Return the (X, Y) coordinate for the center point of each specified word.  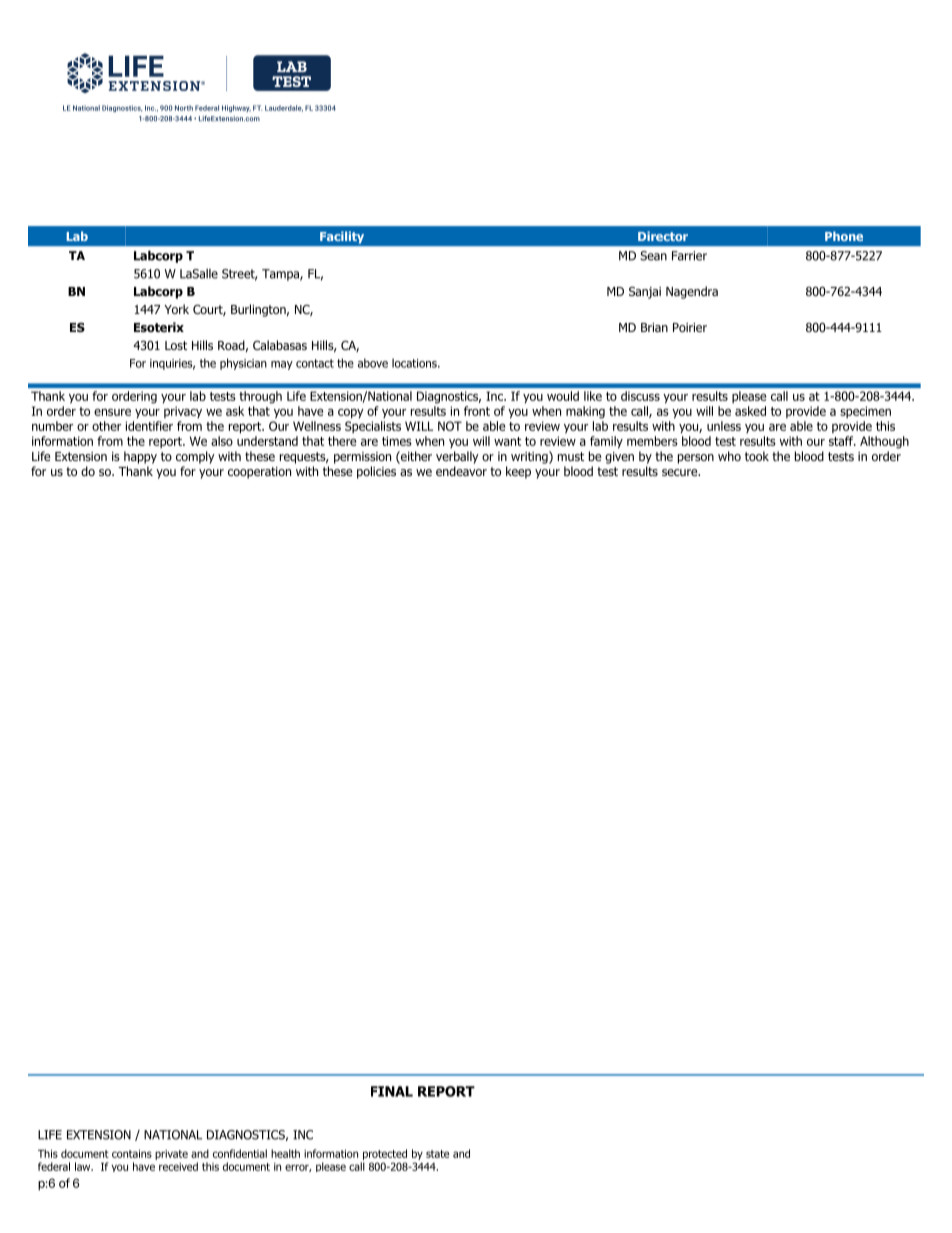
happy (140, 457)
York (176, 309)
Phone (844, 236)
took (757, 456)
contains (132, 1153)
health (285, 1153)
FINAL (392, 1091)
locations (415, 363)
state (437, 1154)
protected (385, 1154)
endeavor (461, 471)
